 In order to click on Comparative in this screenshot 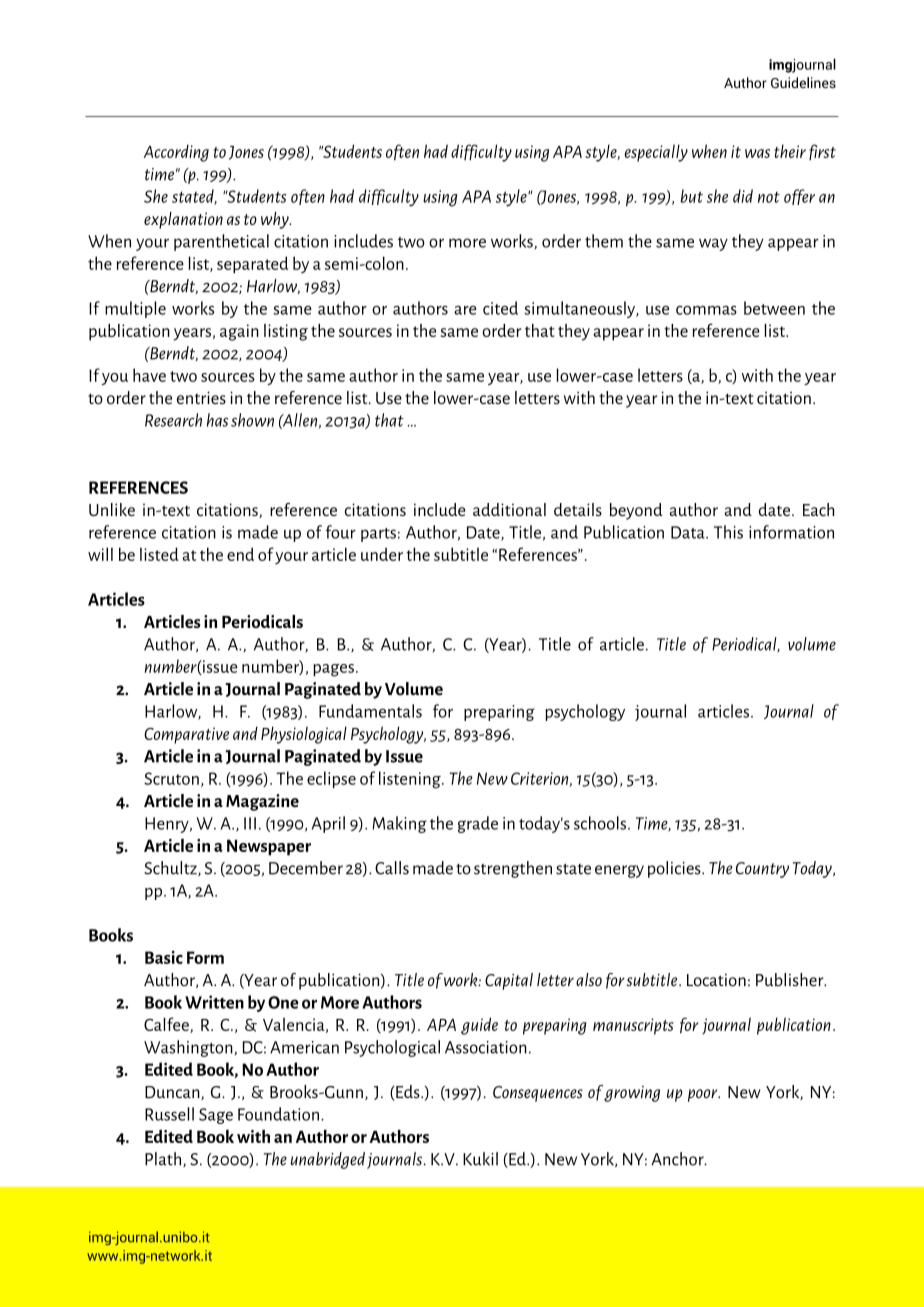, I will do `click(186, 735)`.
